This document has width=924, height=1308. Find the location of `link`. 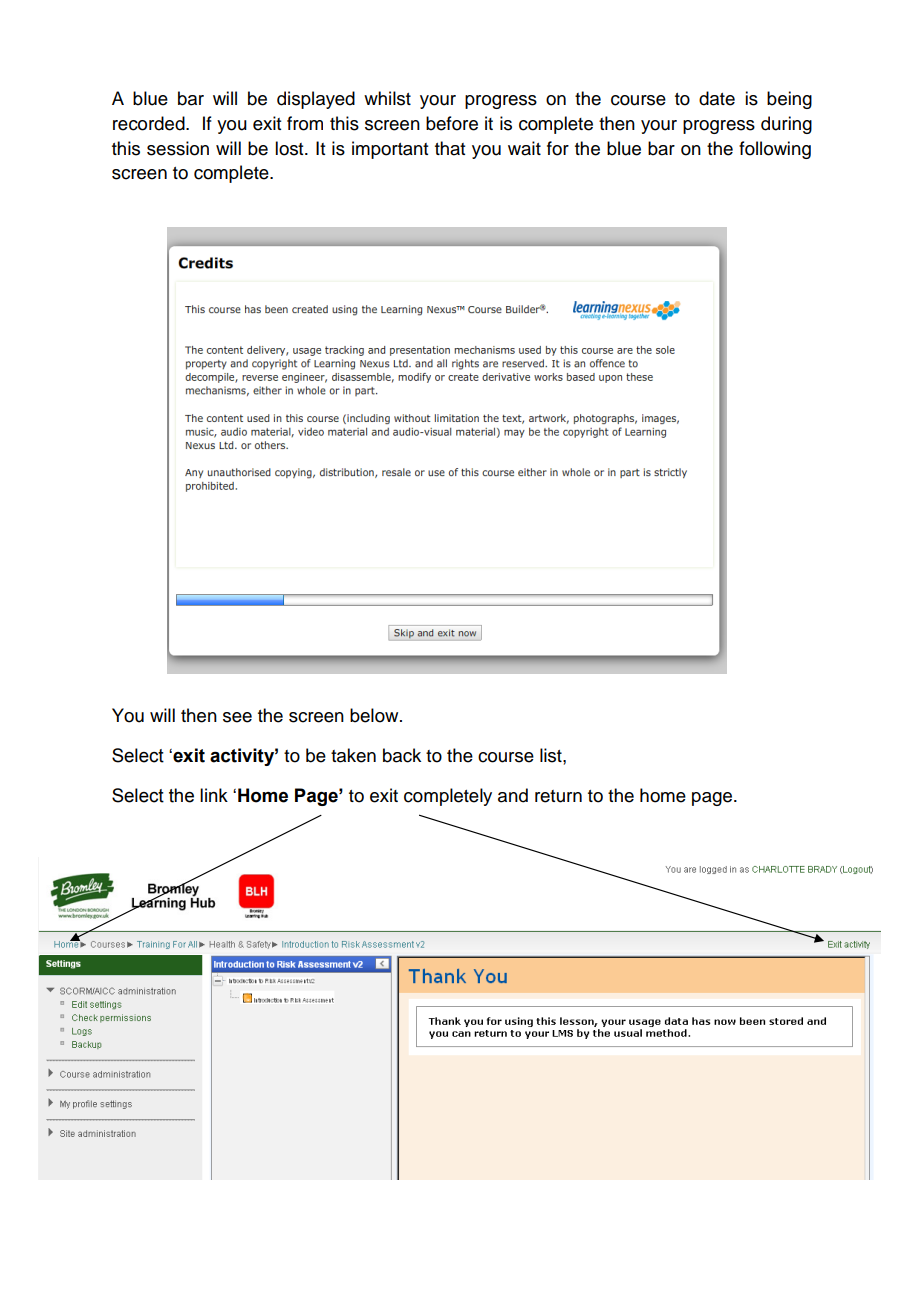

link is located at coordinates (214, 795).
